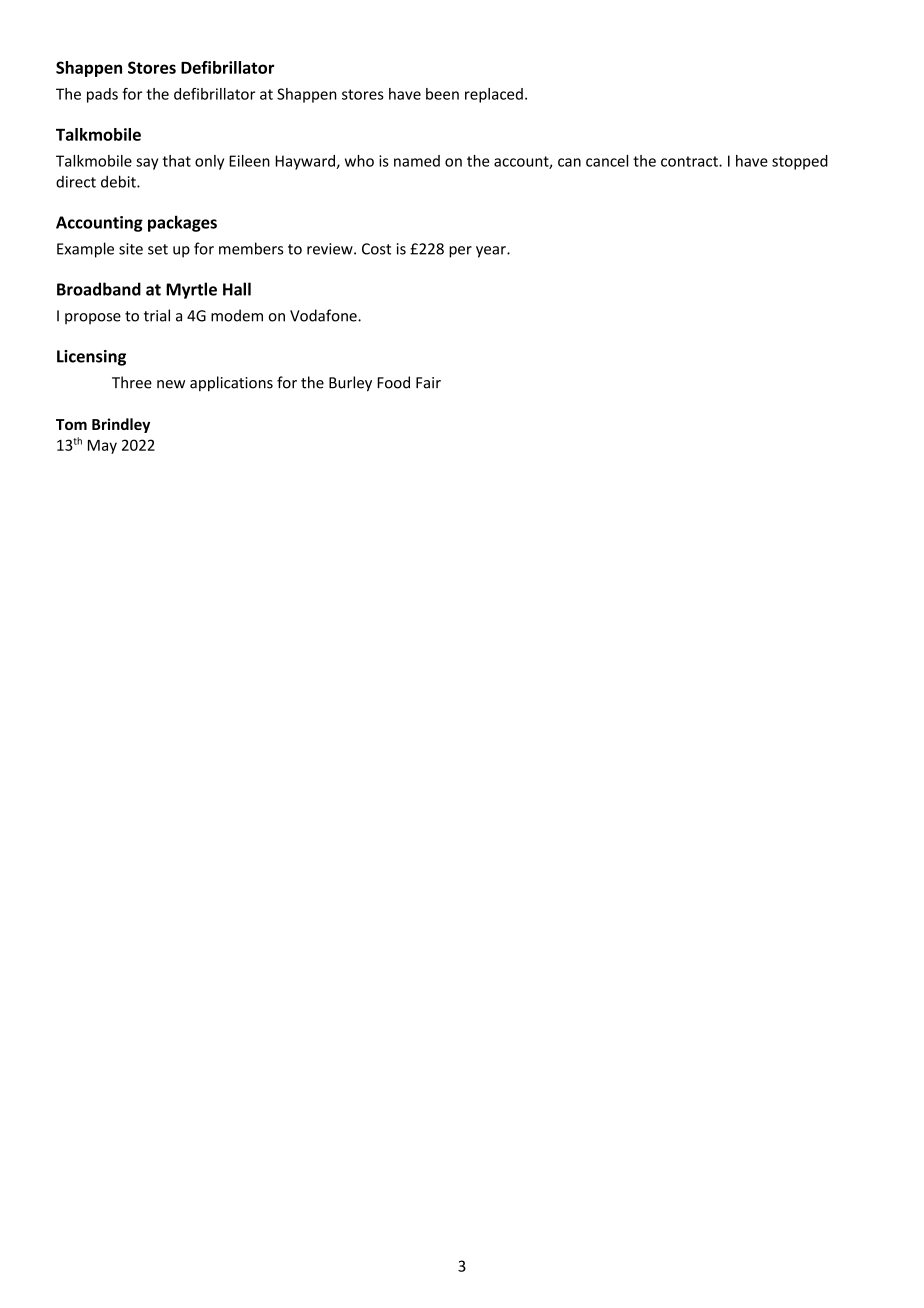 This image has height=1308, width=924. Describe the element at coordinates (102, 95) in the image. I see `pads` at that location.
